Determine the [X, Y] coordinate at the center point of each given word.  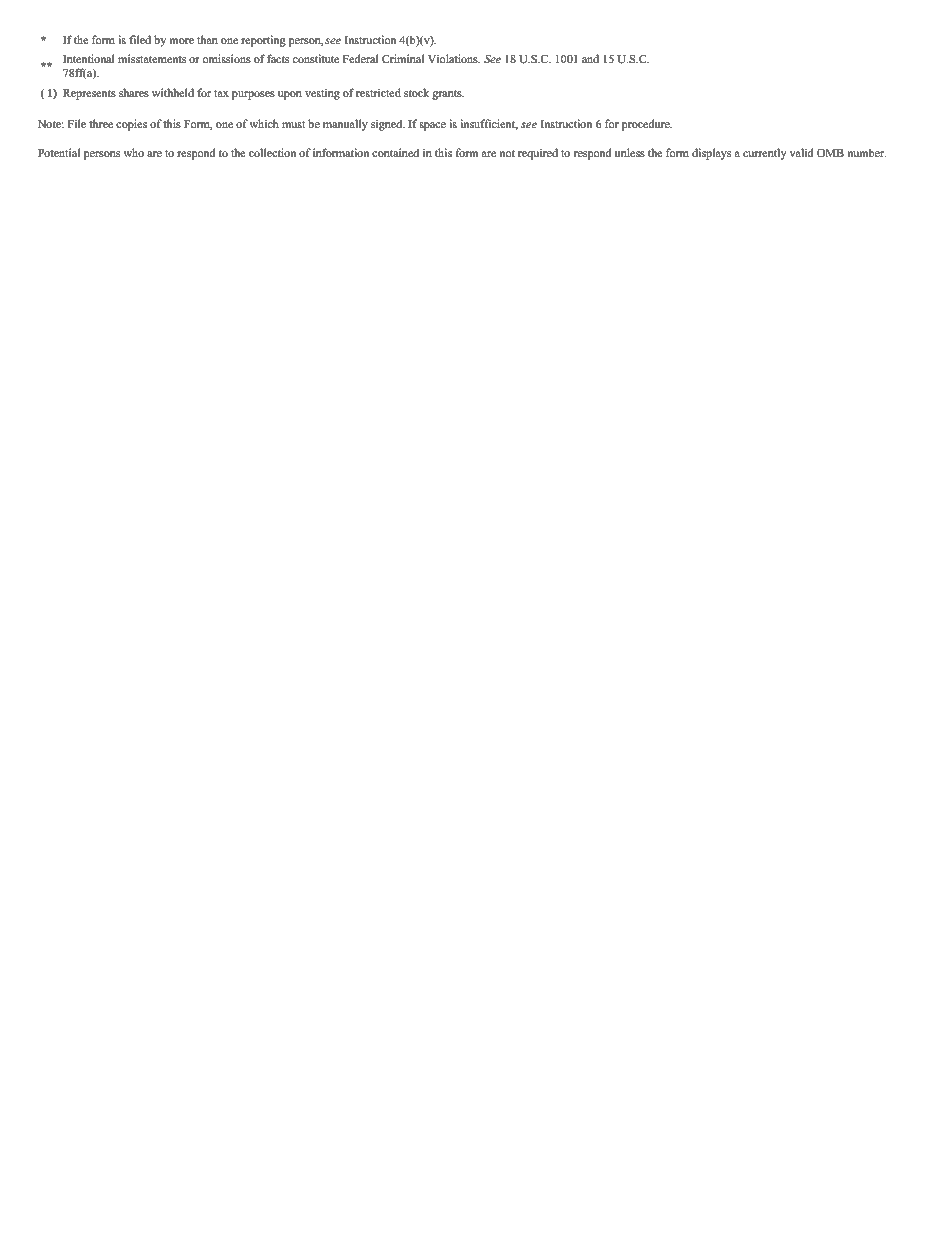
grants [448, 95]
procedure [647, 125]
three [101, 124]
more [182, 41]
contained [395, 153]
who [134, 152]
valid [801, 152]
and [590, 58]
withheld [173, 92]
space [433, 126]
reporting [263, 41]
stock [416, 93]
